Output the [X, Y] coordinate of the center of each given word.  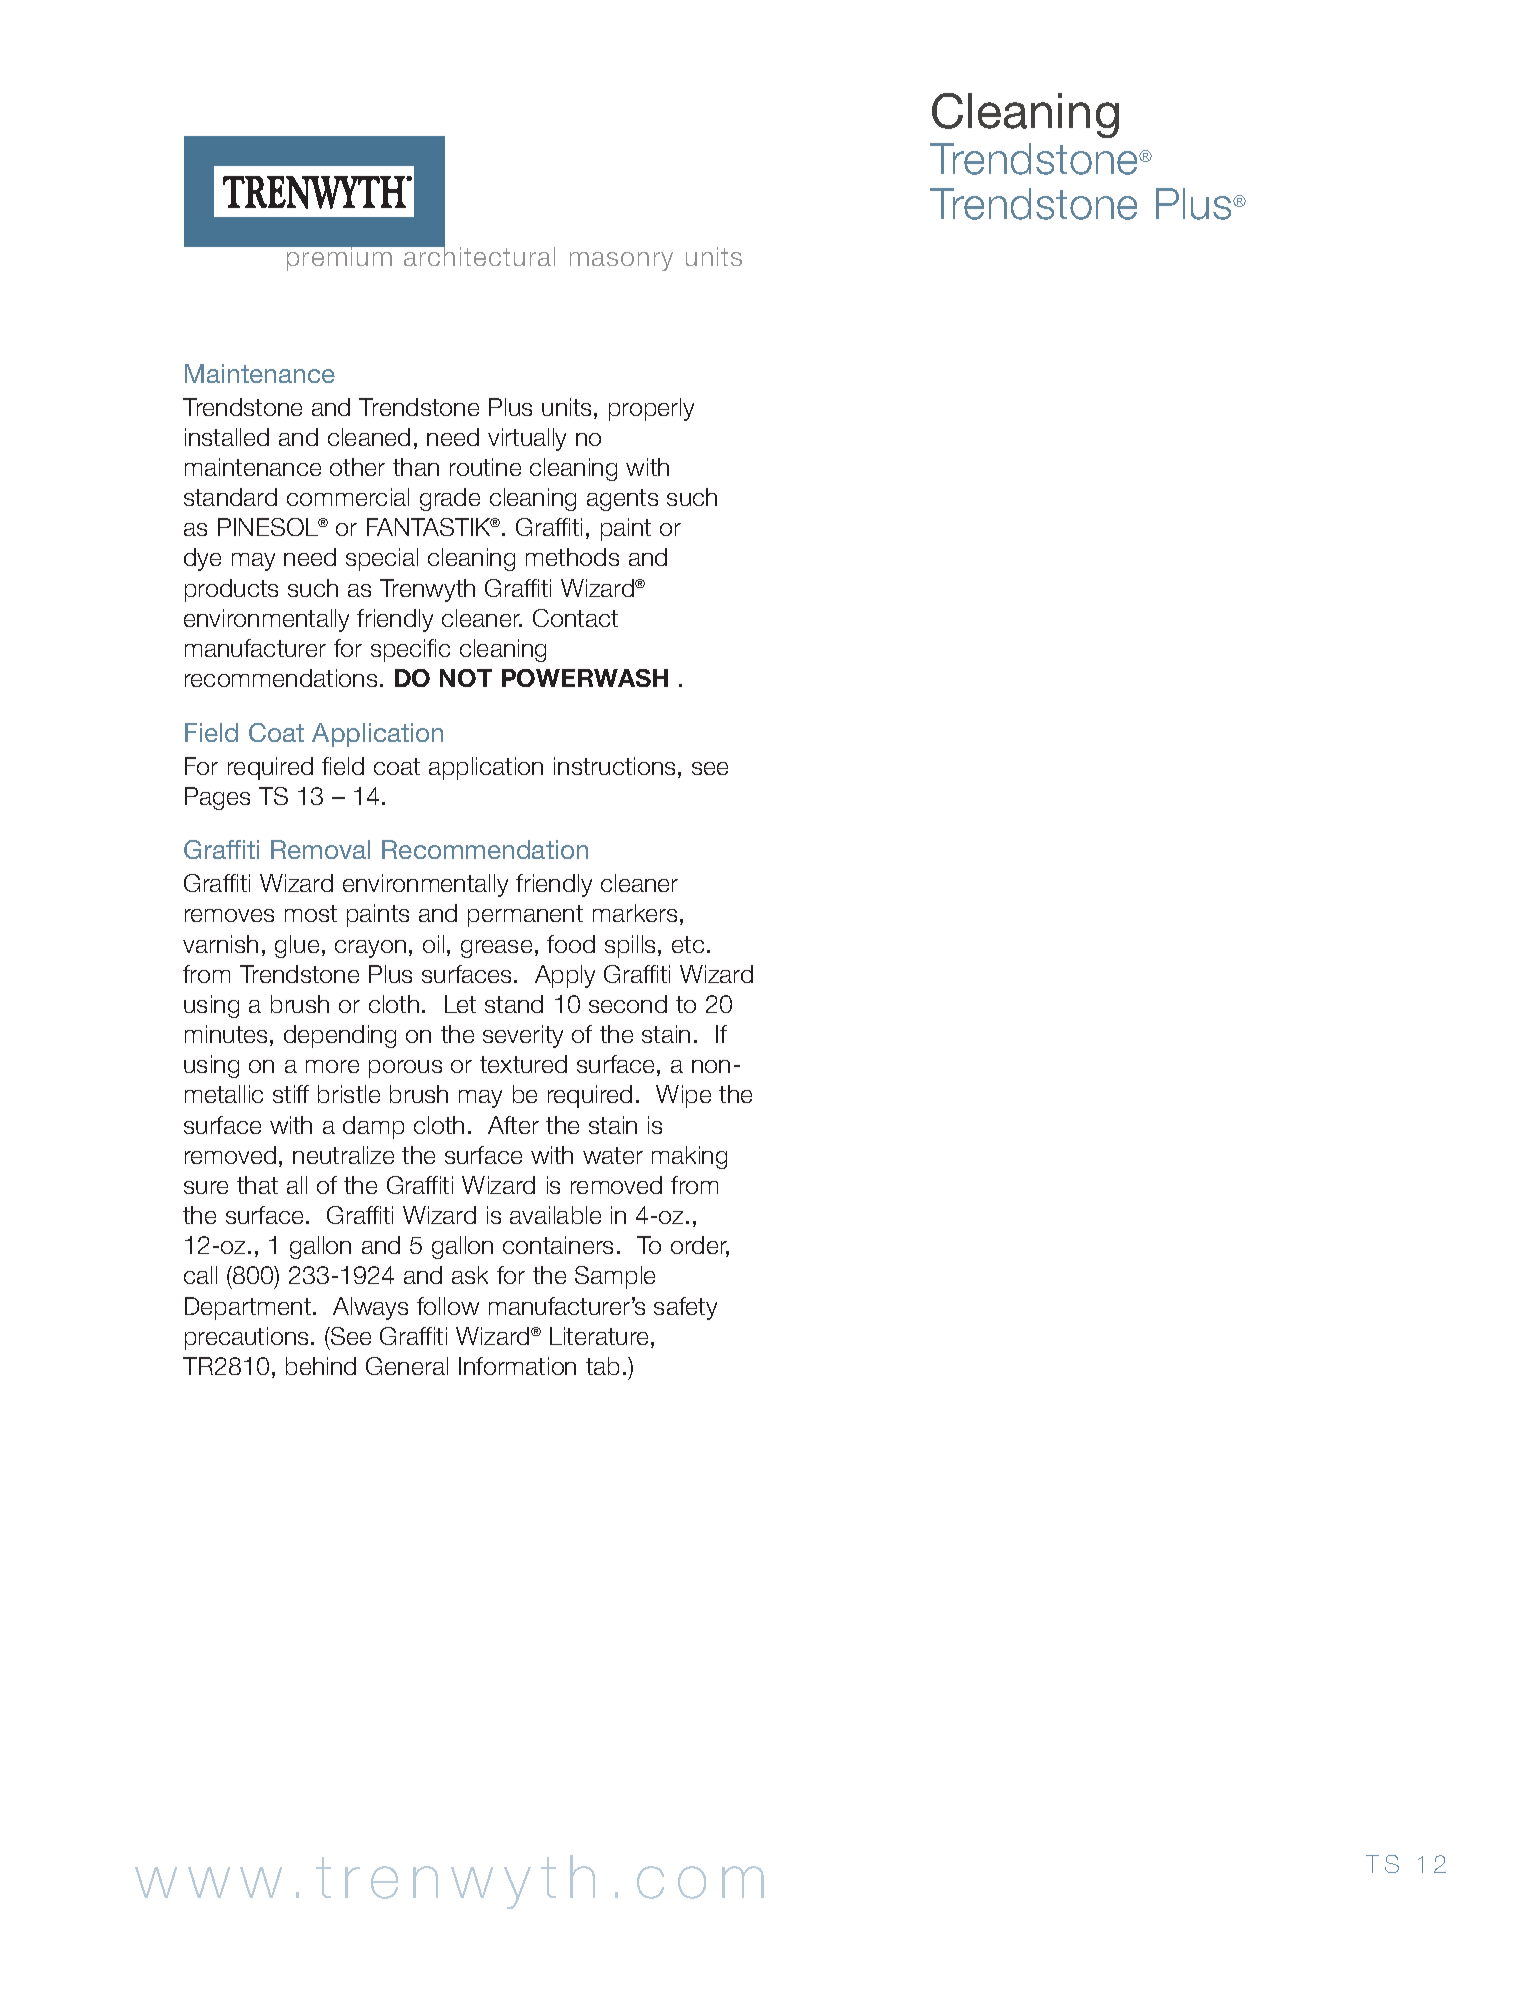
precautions [246, 1338]
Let [460, 1004]
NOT [466, 678]
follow [448, 1306]
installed [227, 437]
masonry [621, 261]
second [628, 1004]
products [231, 590]
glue [297, 946]
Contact [575, 618]
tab [602, 1366]
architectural [478, 255]
